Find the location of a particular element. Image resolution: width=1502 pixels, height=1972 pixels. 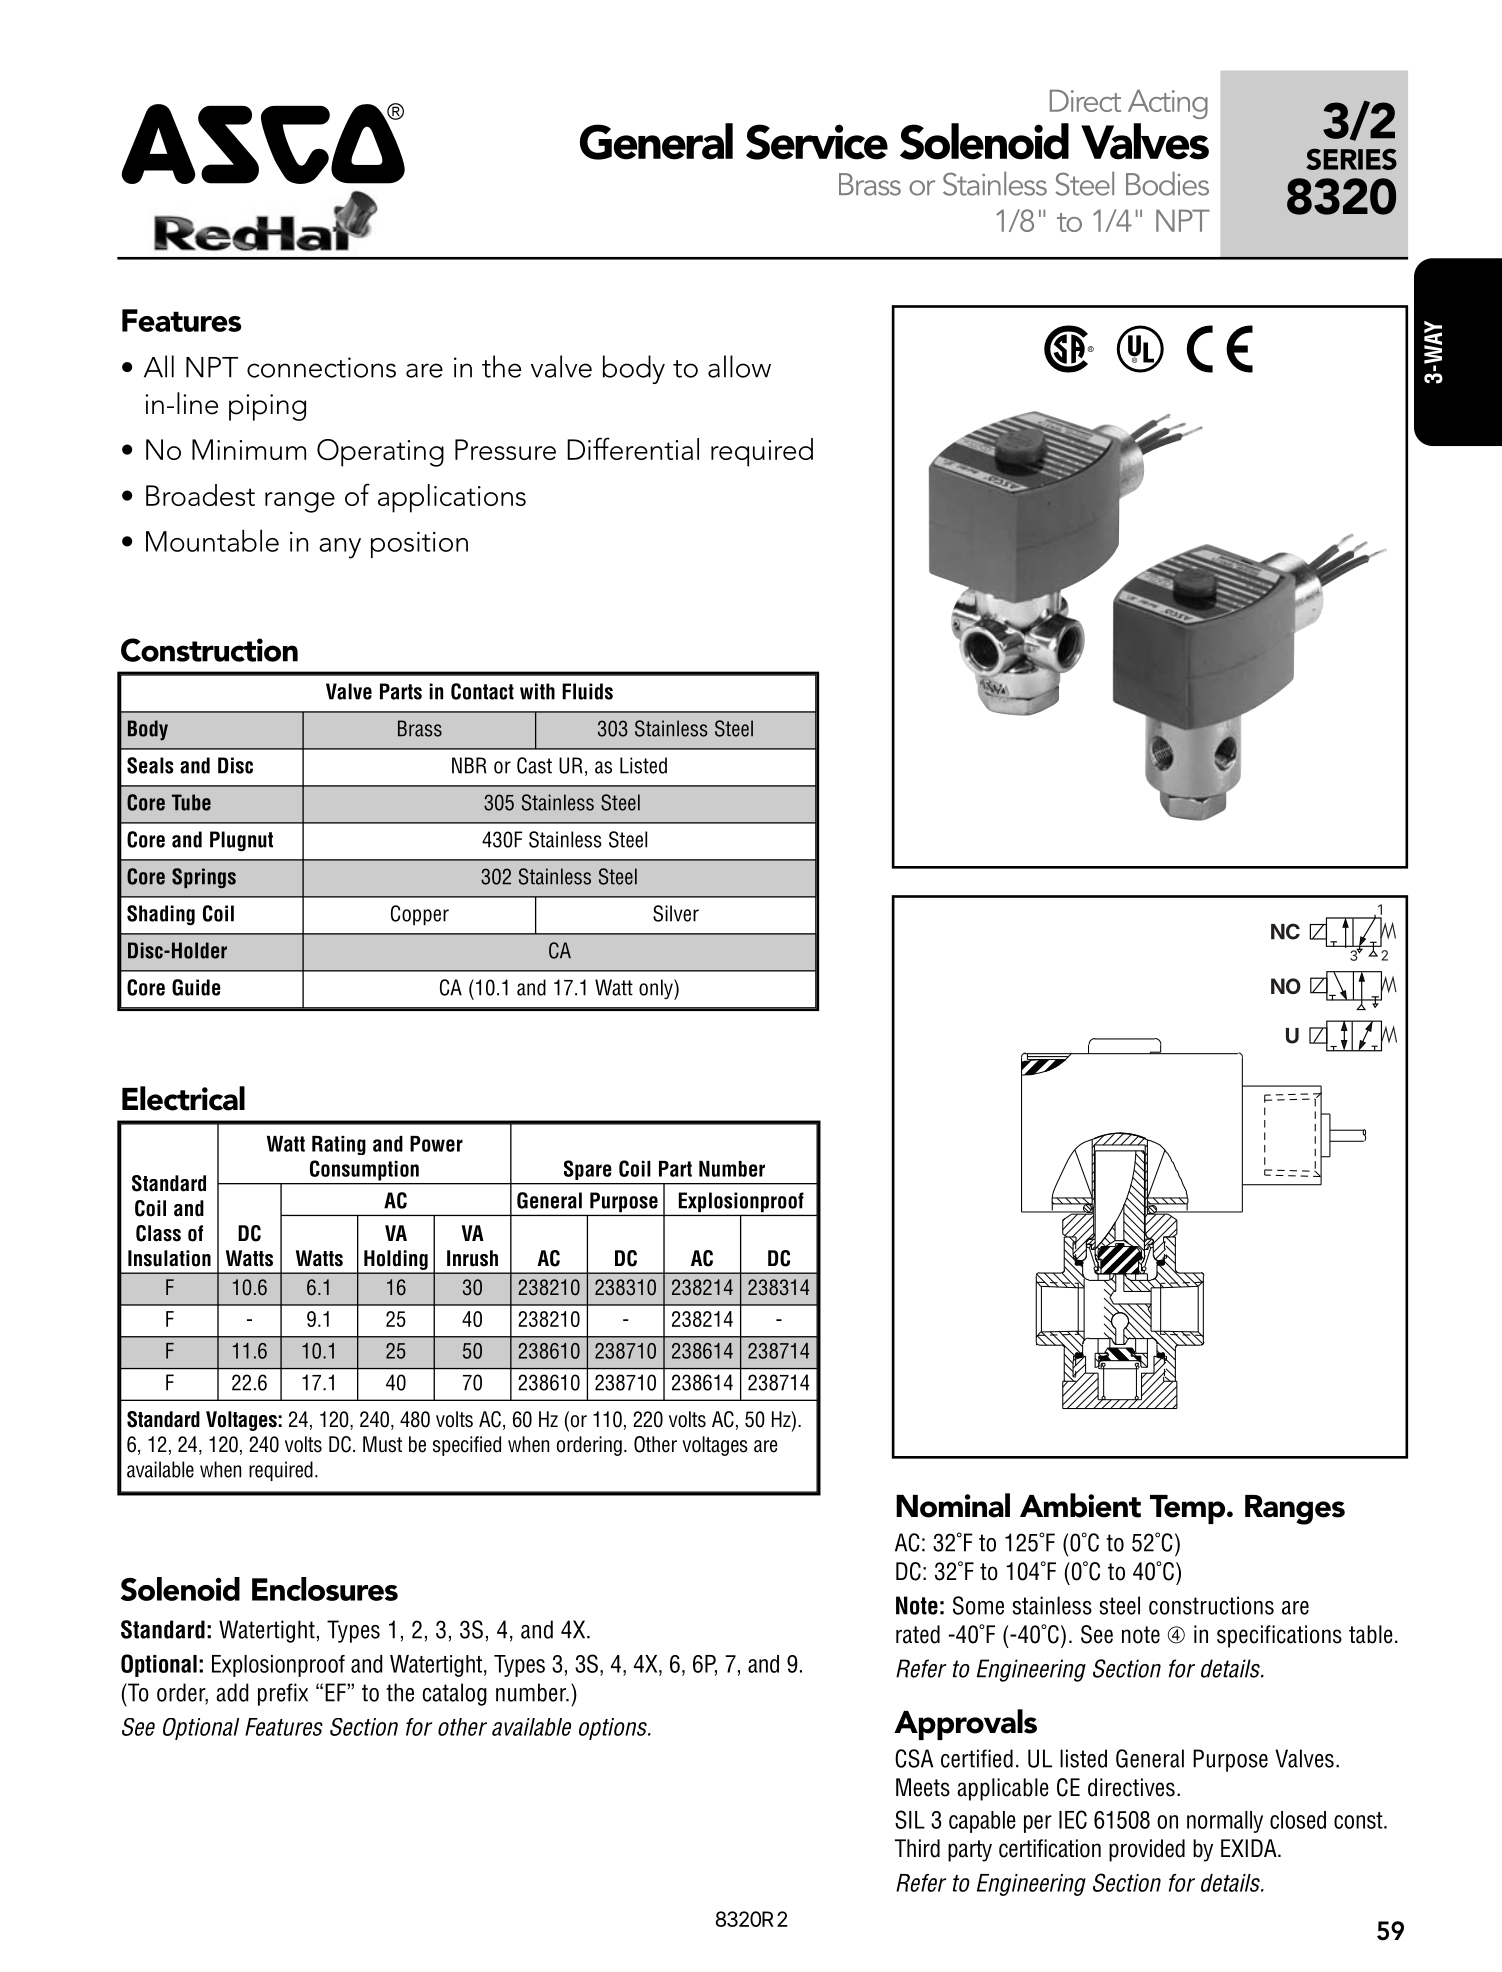

Minimum is located at coordinates (249, 449).
